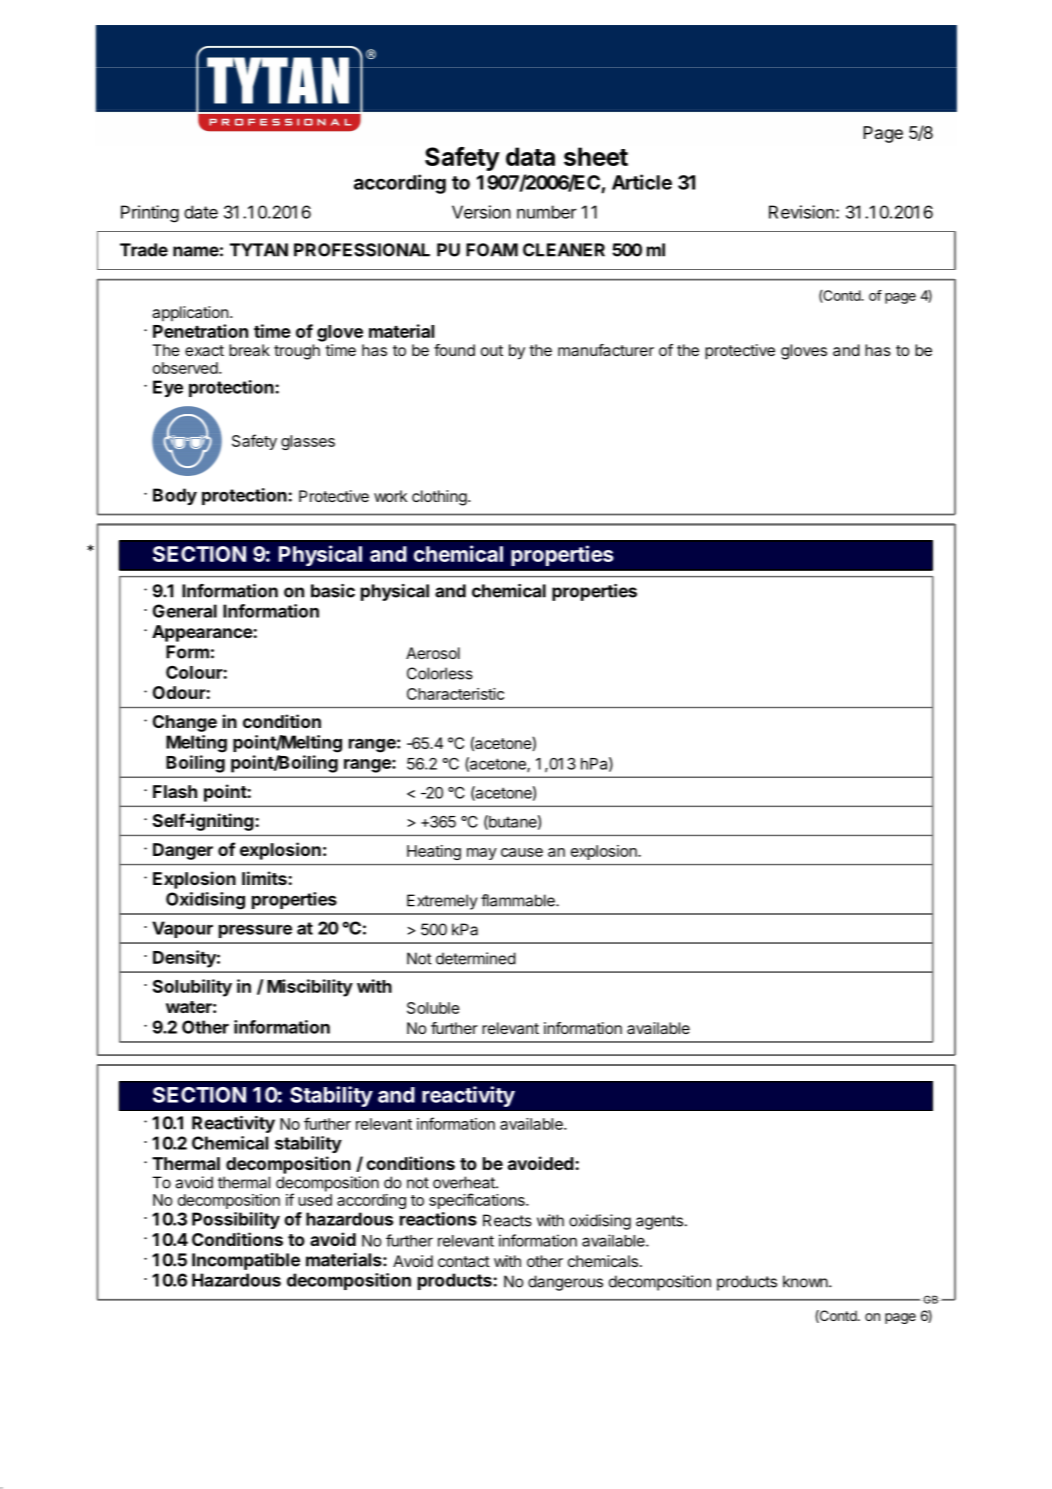 The height and width of the document is (1489, 1052). What do you see at coordinates (522, 852) in the document?
I see `cause` at bounding box center [522, 852].
